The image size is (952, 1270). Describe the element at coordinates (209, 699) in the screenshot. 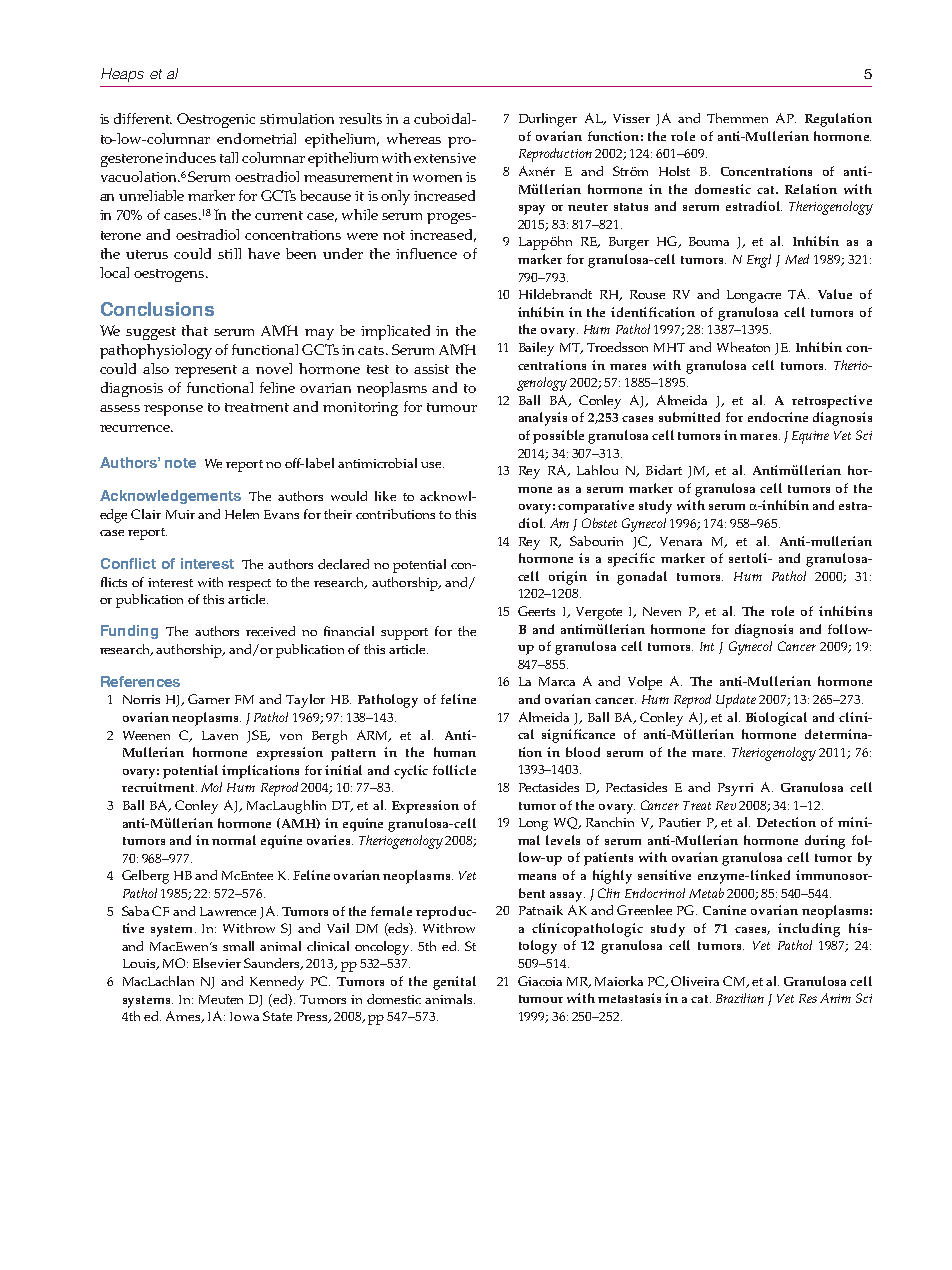

I see `Garner` at that location.
